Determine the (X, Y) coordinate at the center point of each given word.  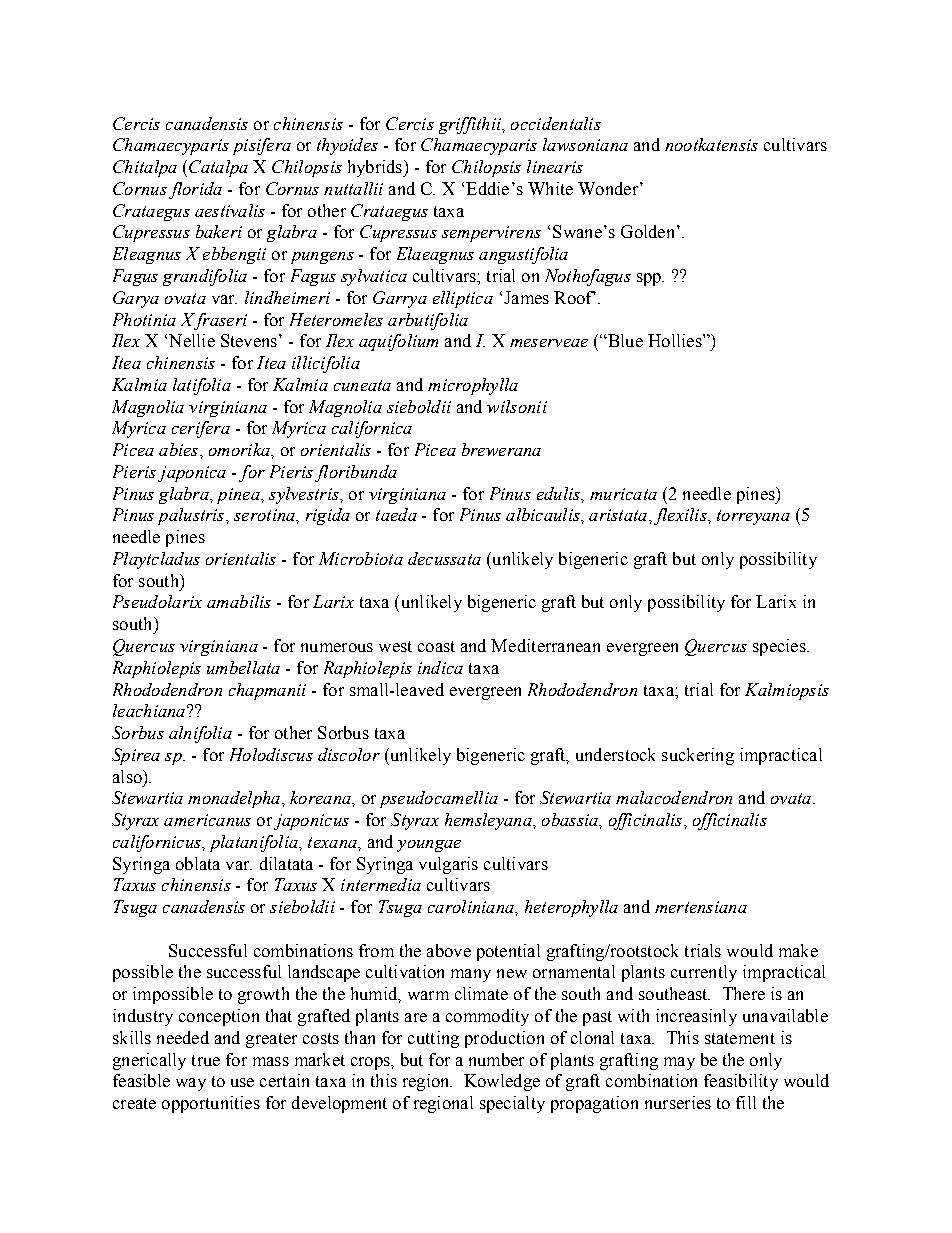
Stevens (250, 340)
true (206, 1060)
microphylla (473, 386)
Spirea (136, 756)
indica (440, 667)
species (780, 647)
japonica (192, 474)
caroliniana (472, 906)
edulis (559, 493)
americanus (207, 820)
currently (704, 973)
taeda (396, 514)
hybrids (376, 168)
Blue (624, 340)
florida (195, 190)
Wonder (609, 188)
